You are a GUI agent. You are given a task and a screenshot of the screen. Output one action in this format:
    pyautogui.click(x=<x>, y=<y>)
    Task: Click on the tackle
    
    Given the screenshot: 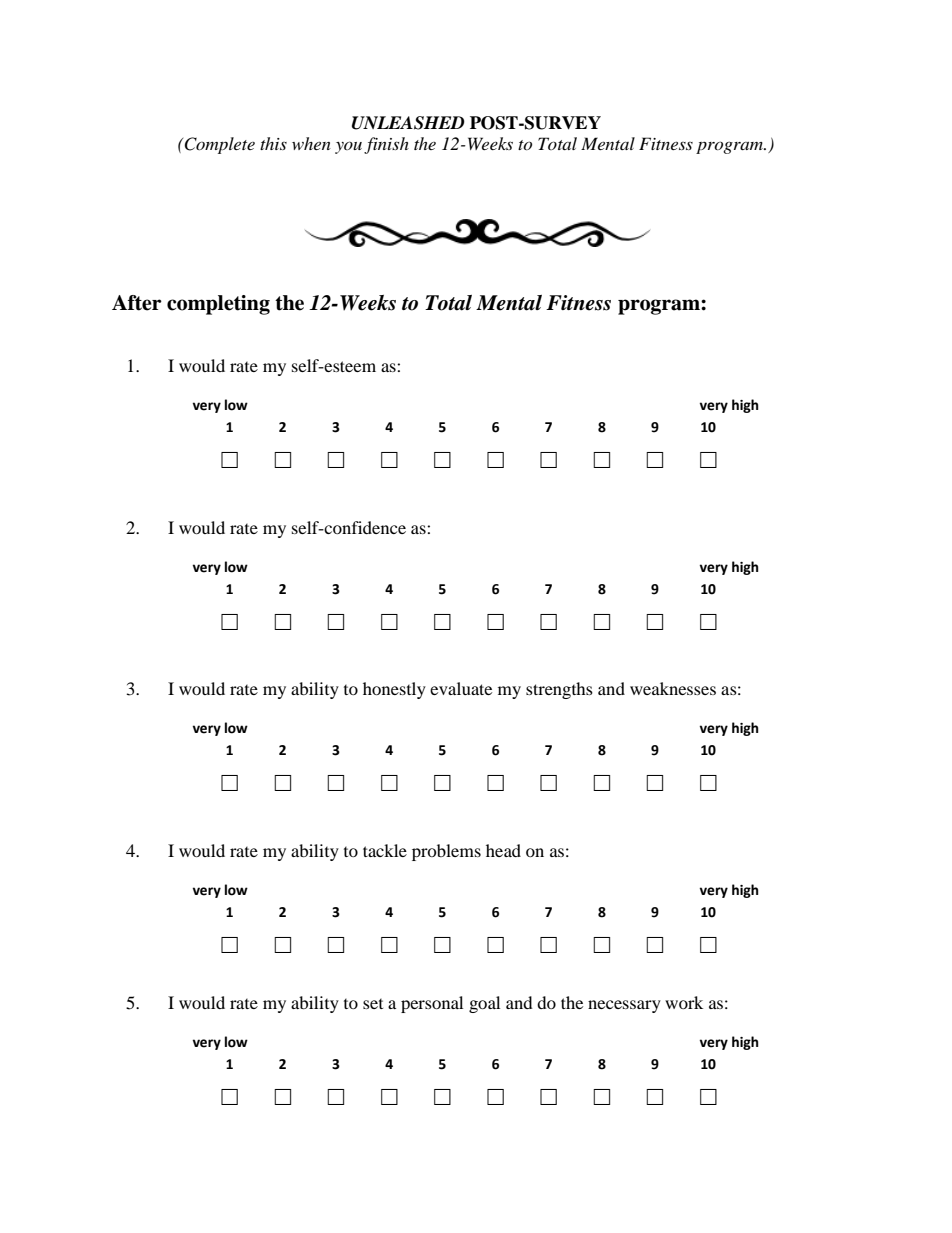 What is the action you would take?
    pyautogui.click(x=385, y=850)
